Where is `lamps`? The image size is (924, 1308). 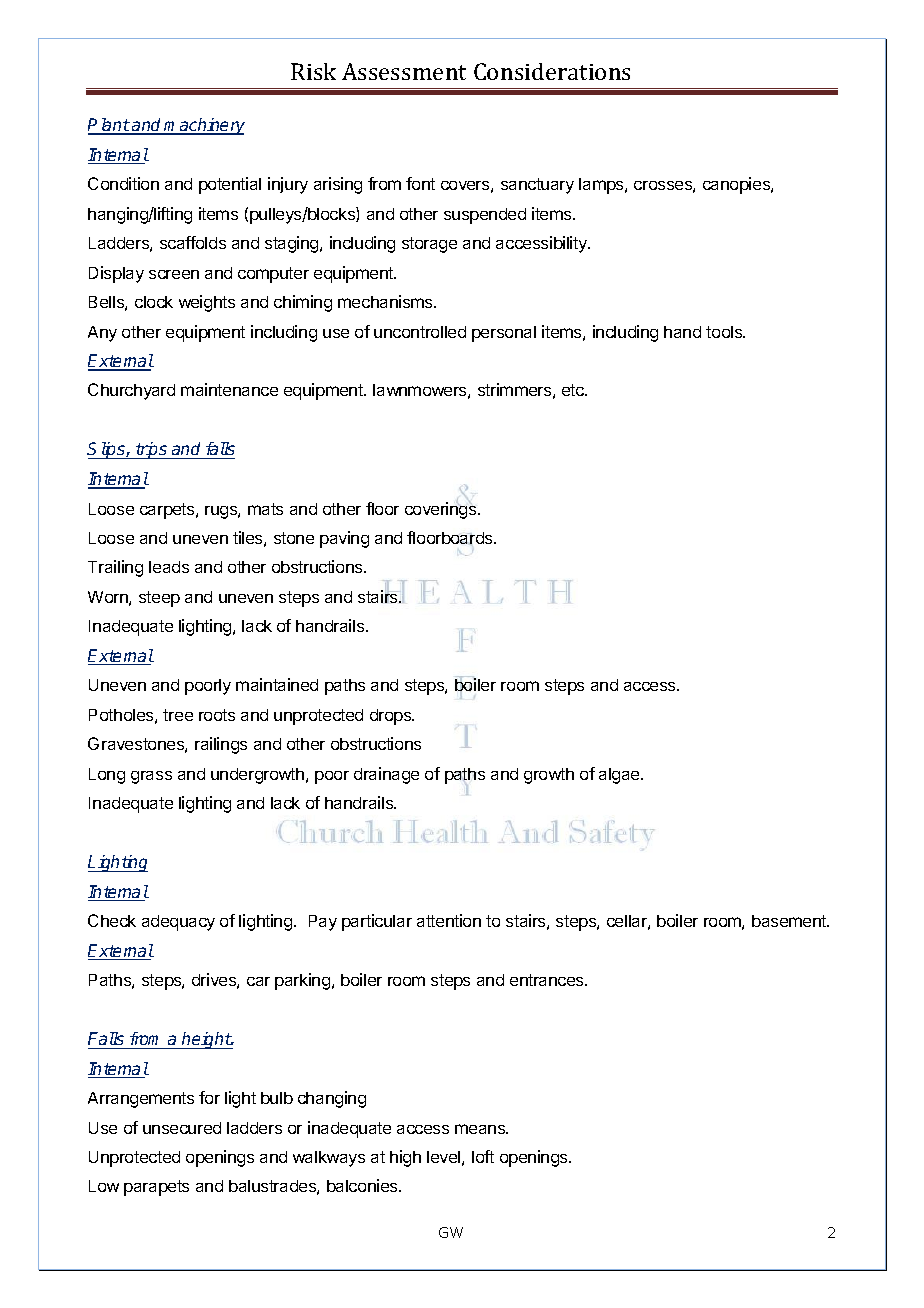
lamps is located at coordinates (602, 186).
